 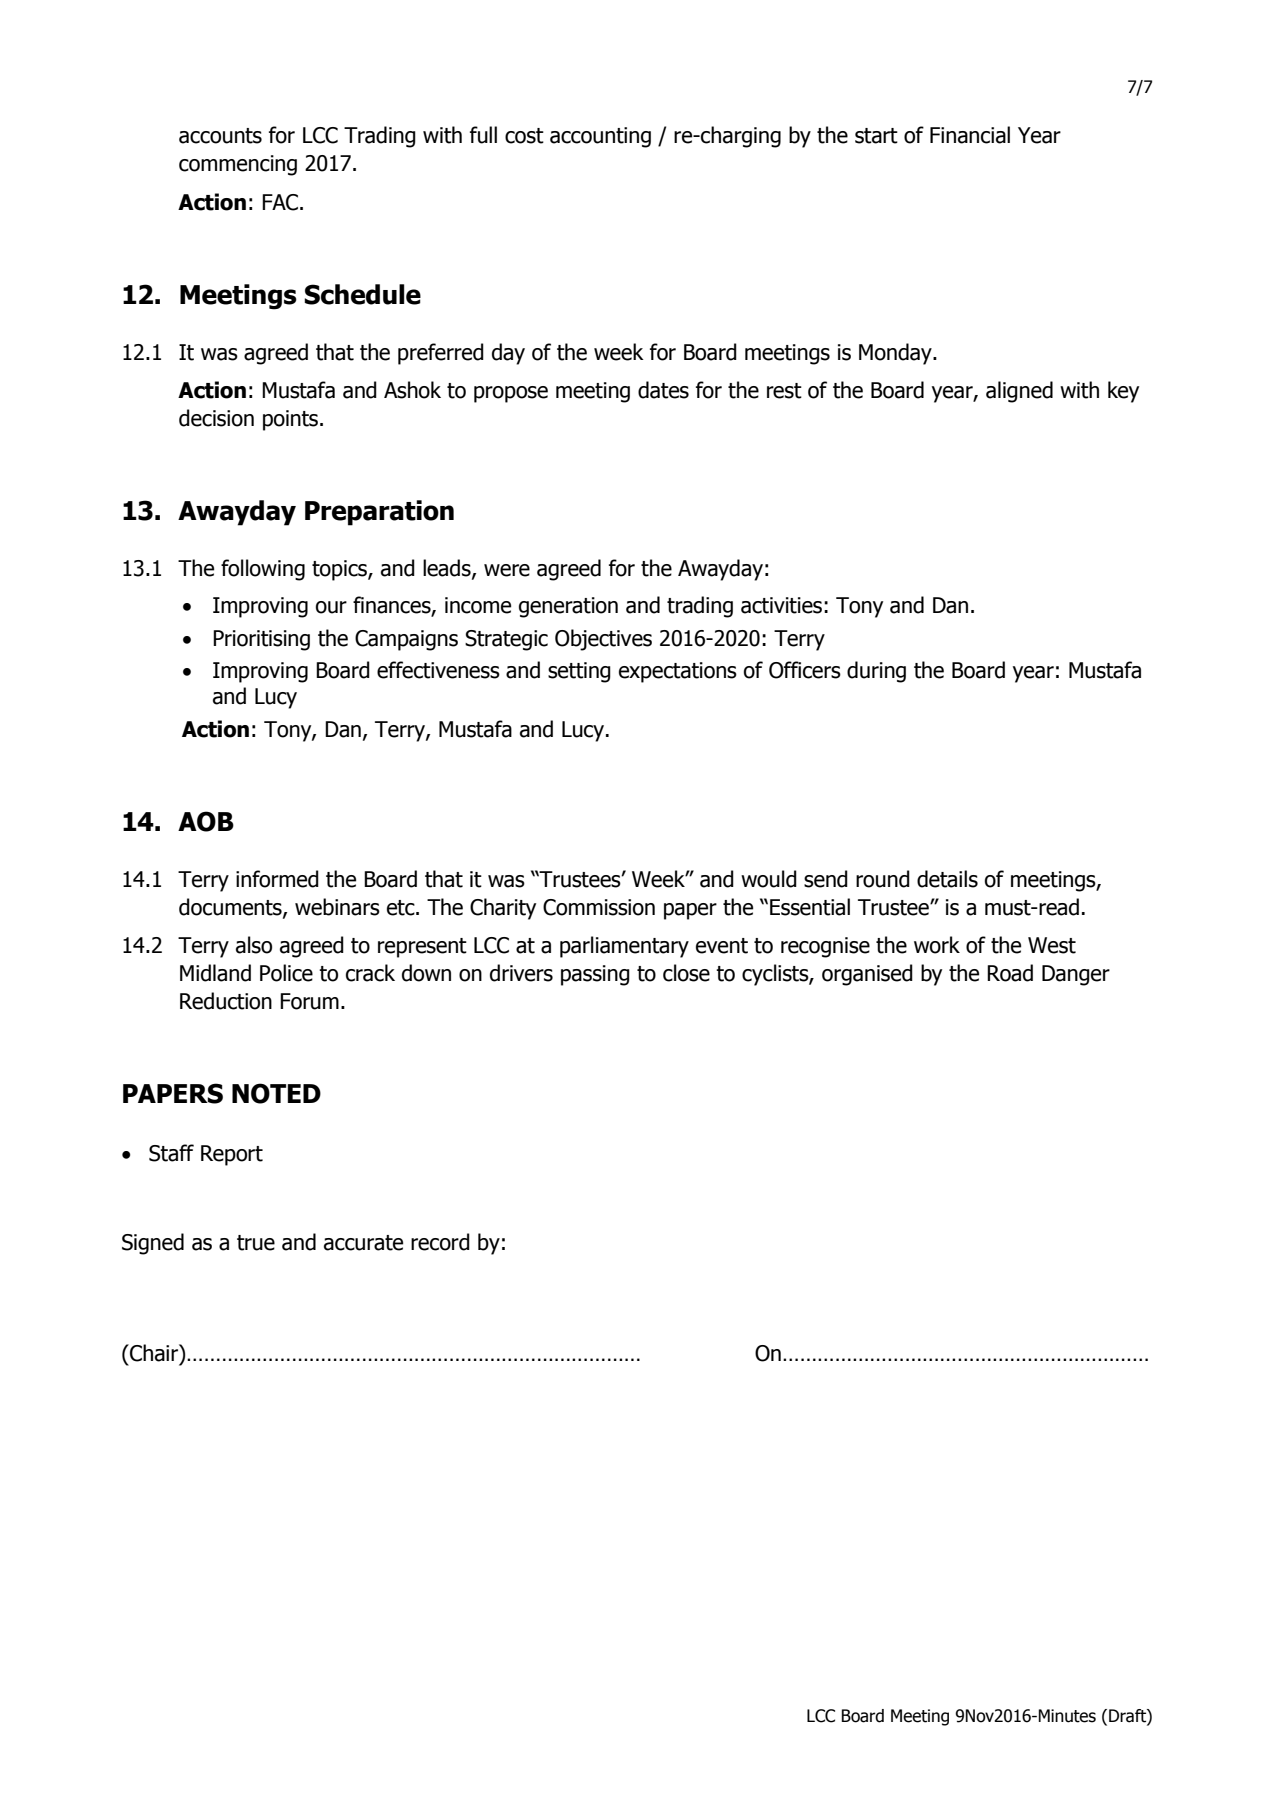 What do you see at coordinates (1019, 392) in the image?
I see `aligned` at bounding box center [1019, 392].
